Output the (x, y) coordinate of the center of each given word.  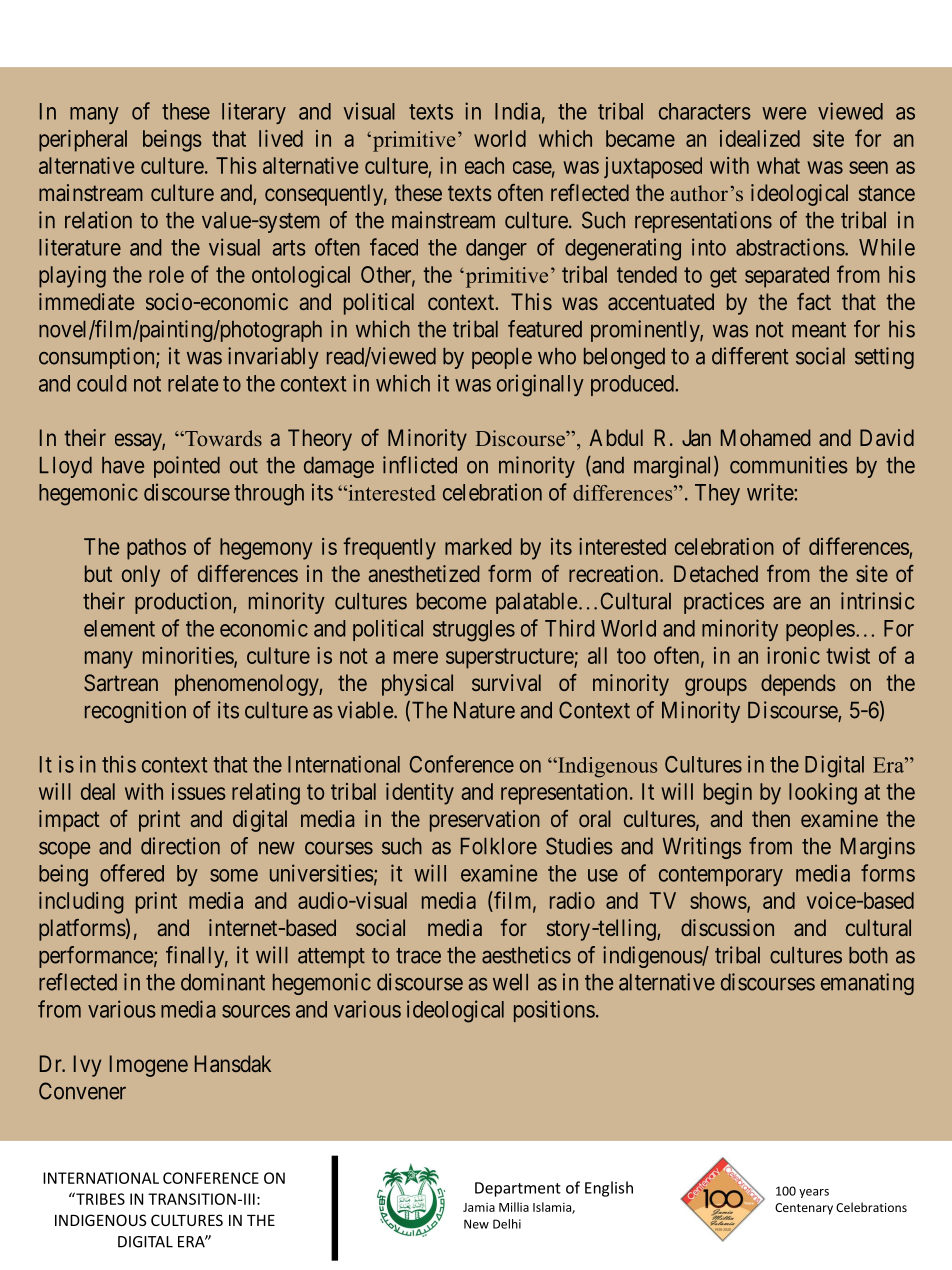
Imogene (149, 1066)
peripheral (83, 141)
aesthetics (526, 955)
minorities (189, 656)
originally (540, 385)
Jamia (479, 1207)
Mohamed (765, 437)
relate (193, 383)
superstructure (510, 658)
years (814, 1193)
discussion (727, 927)
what (778, 165)
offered (132, 873)
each (484, 165)
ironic (793, 655)
